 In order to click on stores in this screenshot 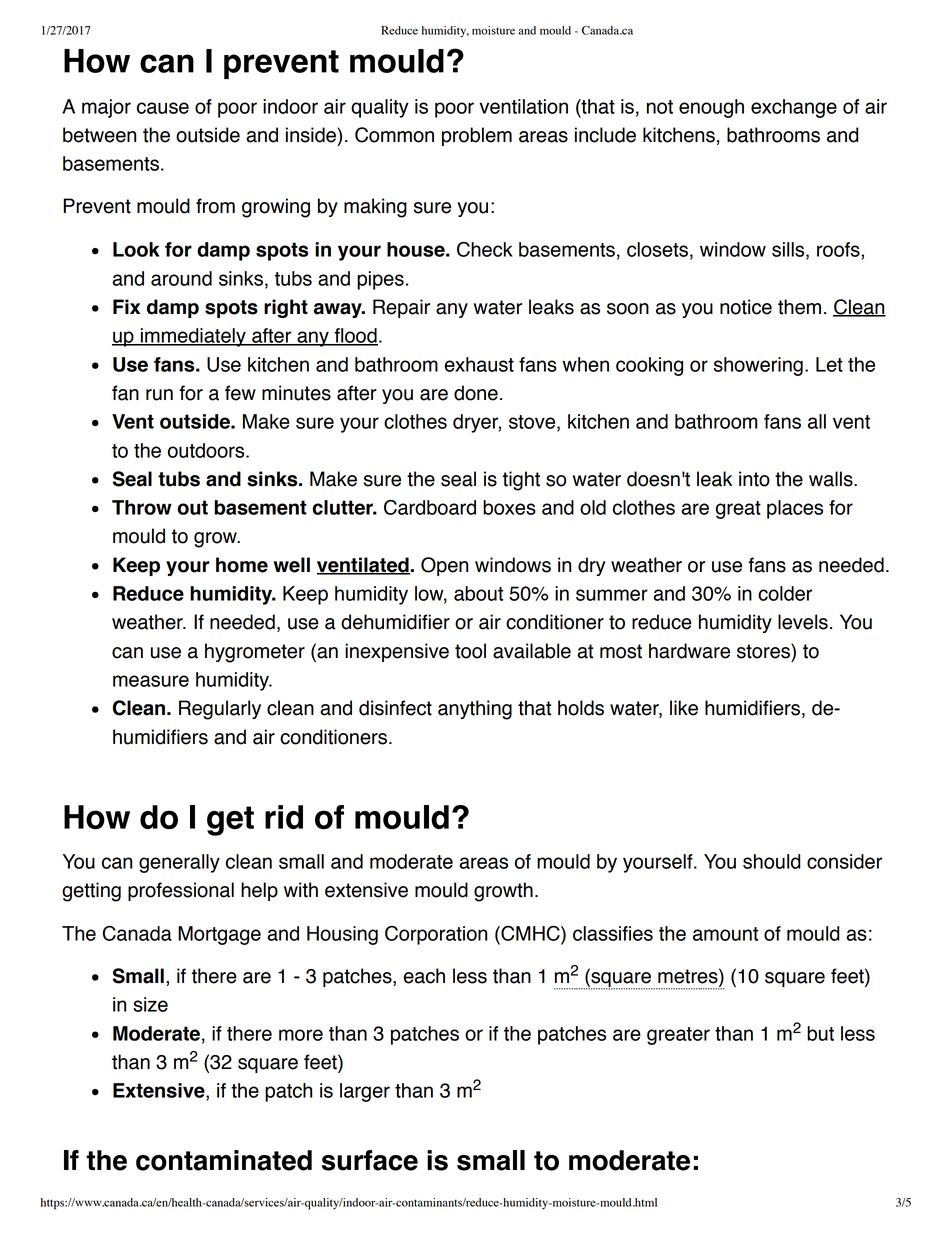, I will do `click(764, 651)`.
